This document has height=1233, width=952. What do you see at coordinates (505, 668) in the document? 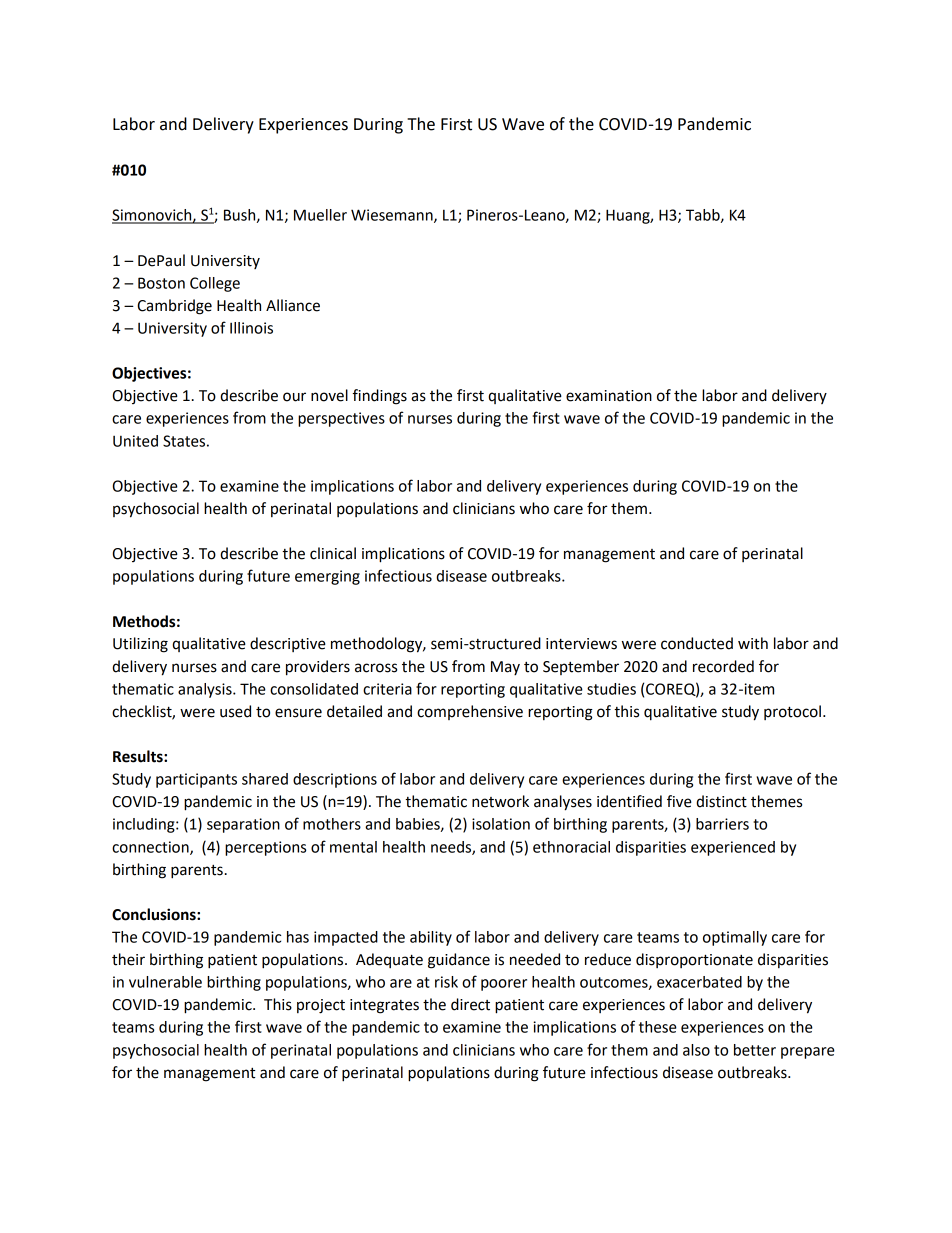
I see `May` at bounding box center [505, 668].
